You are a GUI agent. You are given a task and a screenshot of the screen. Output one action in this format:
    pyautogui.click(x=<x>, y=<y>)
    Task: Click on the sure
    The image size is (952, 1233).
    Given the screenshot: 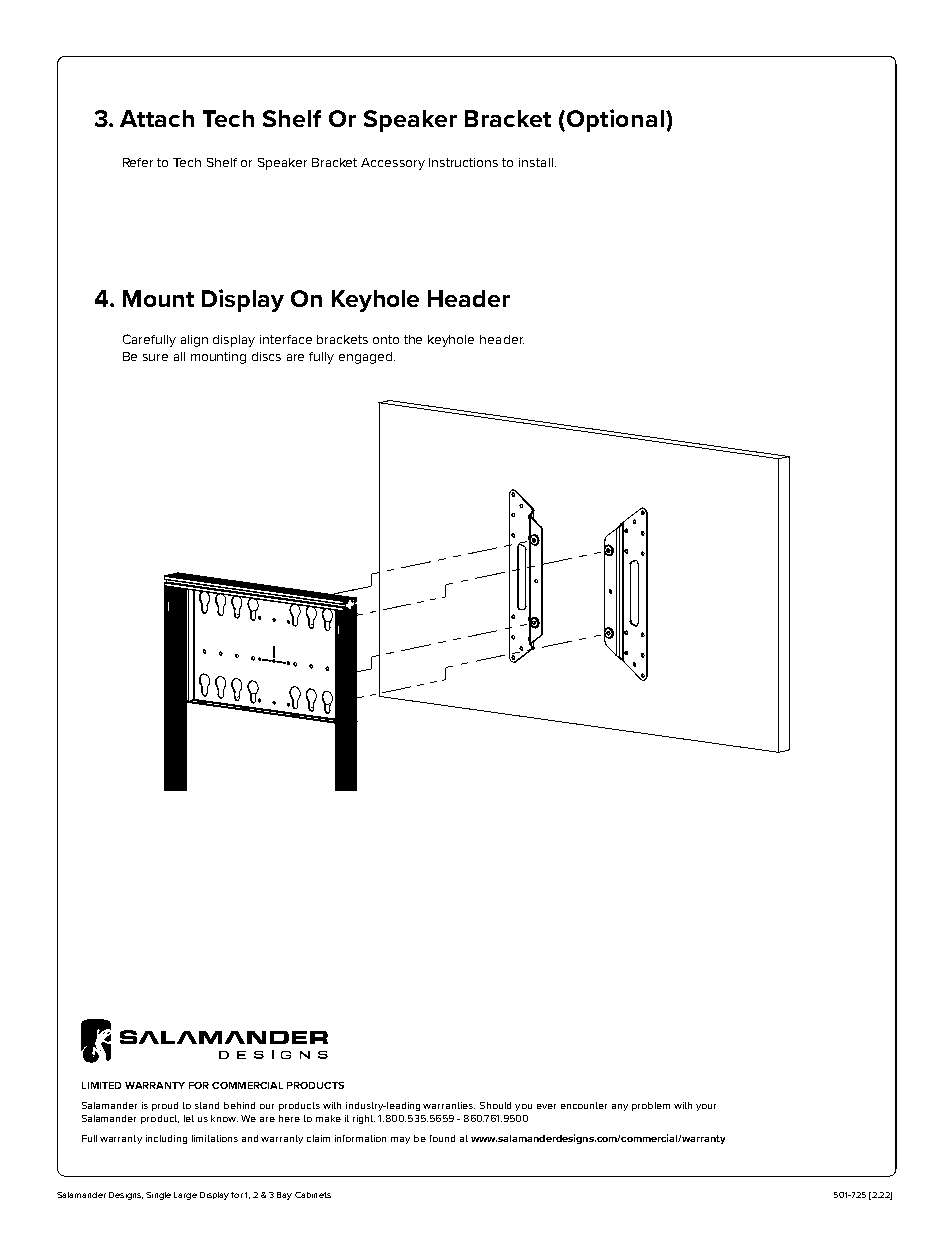 What is the action you would take?
    pyautogui.click(x=155, y=357)
